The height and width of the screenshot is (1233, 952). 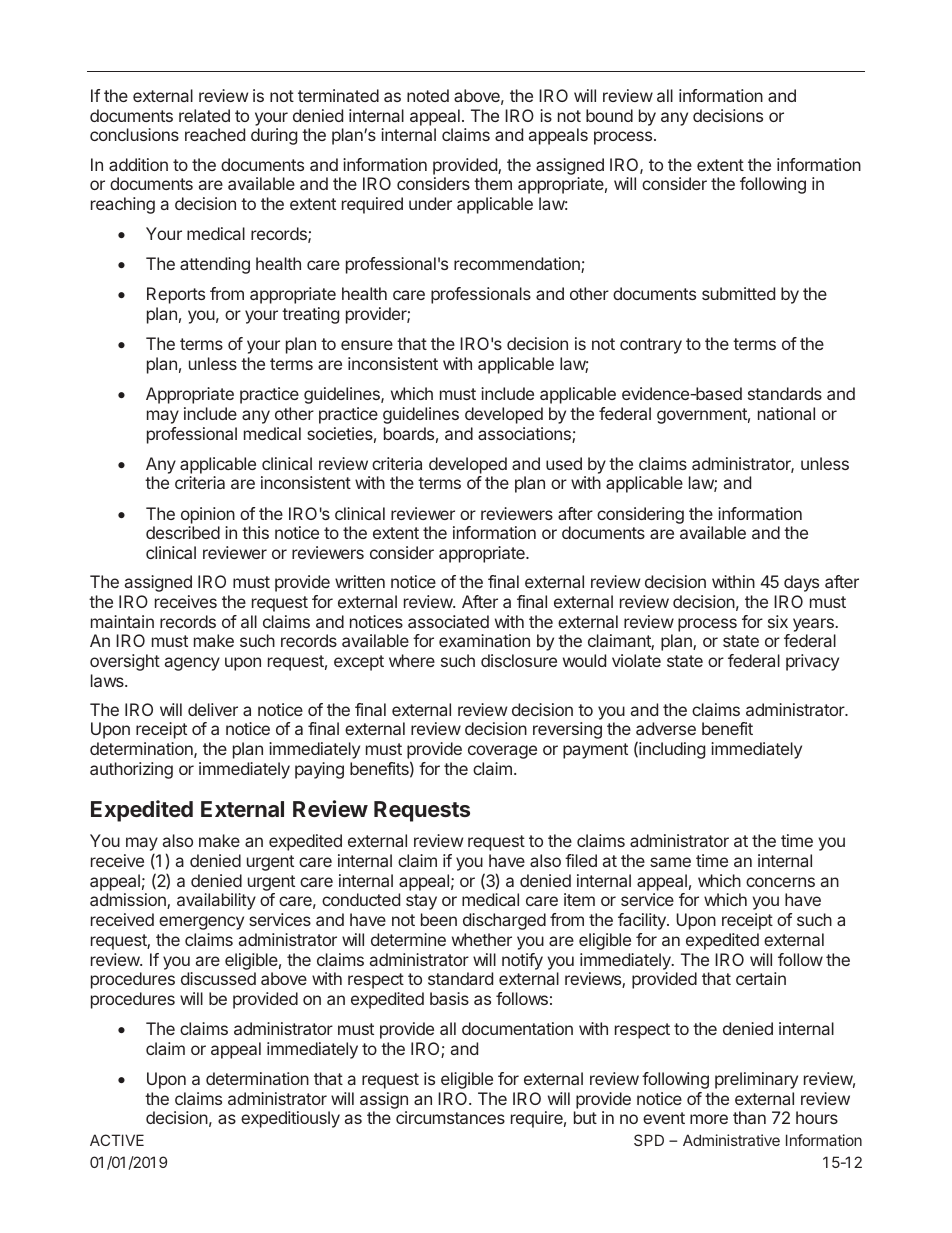 I want to click on circumstances, so click(x=450, y=1117).
